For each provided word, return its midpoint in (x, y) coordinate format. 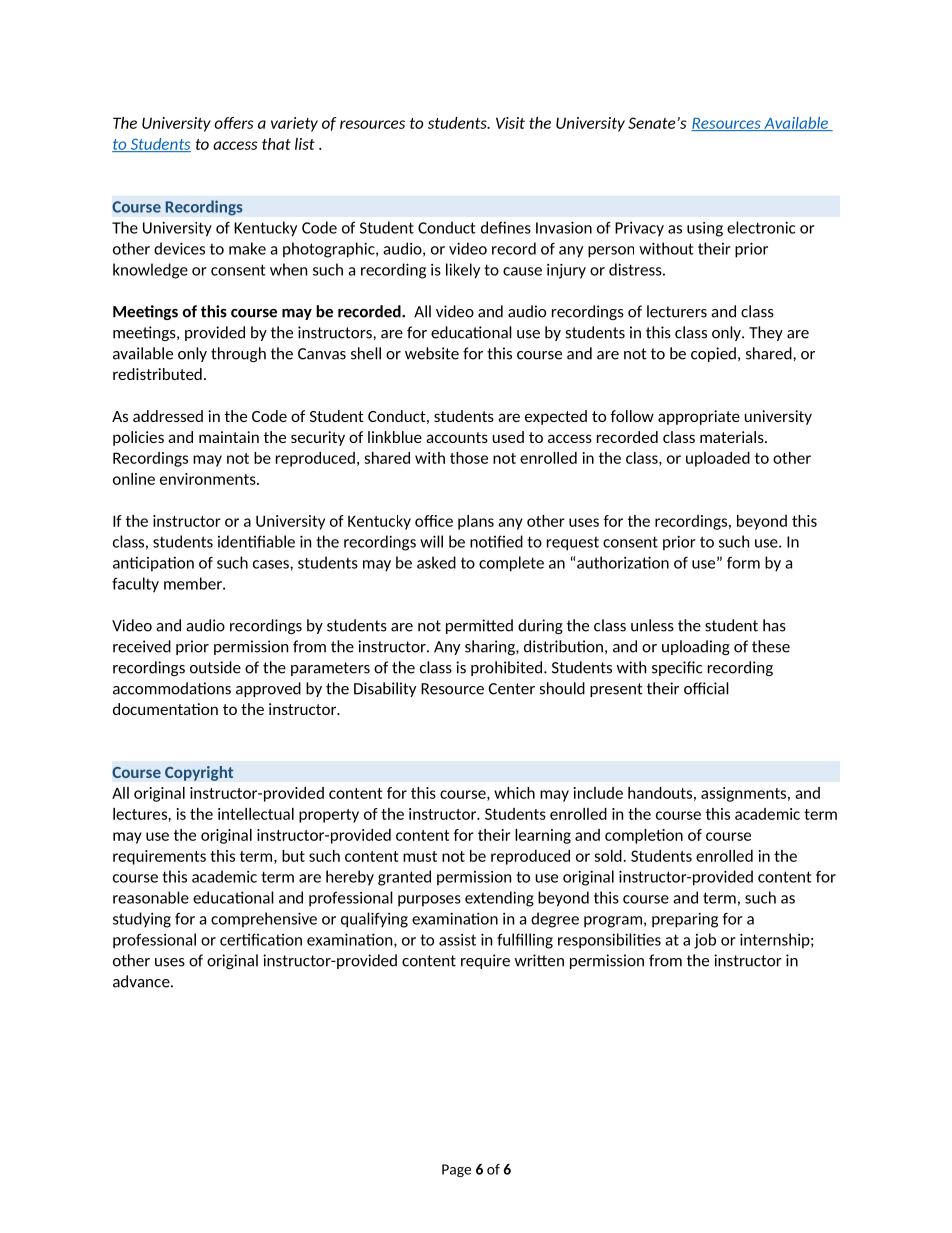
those (469, 458)
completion (644, 836)
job (705, 941)
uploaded (718, 459)
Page (456, 1170)
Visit (510, 123)
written (539, 960)
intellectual (256, 814)
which (514, 793)
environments (209, 479)
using (705, 229)
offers (234, 123)
